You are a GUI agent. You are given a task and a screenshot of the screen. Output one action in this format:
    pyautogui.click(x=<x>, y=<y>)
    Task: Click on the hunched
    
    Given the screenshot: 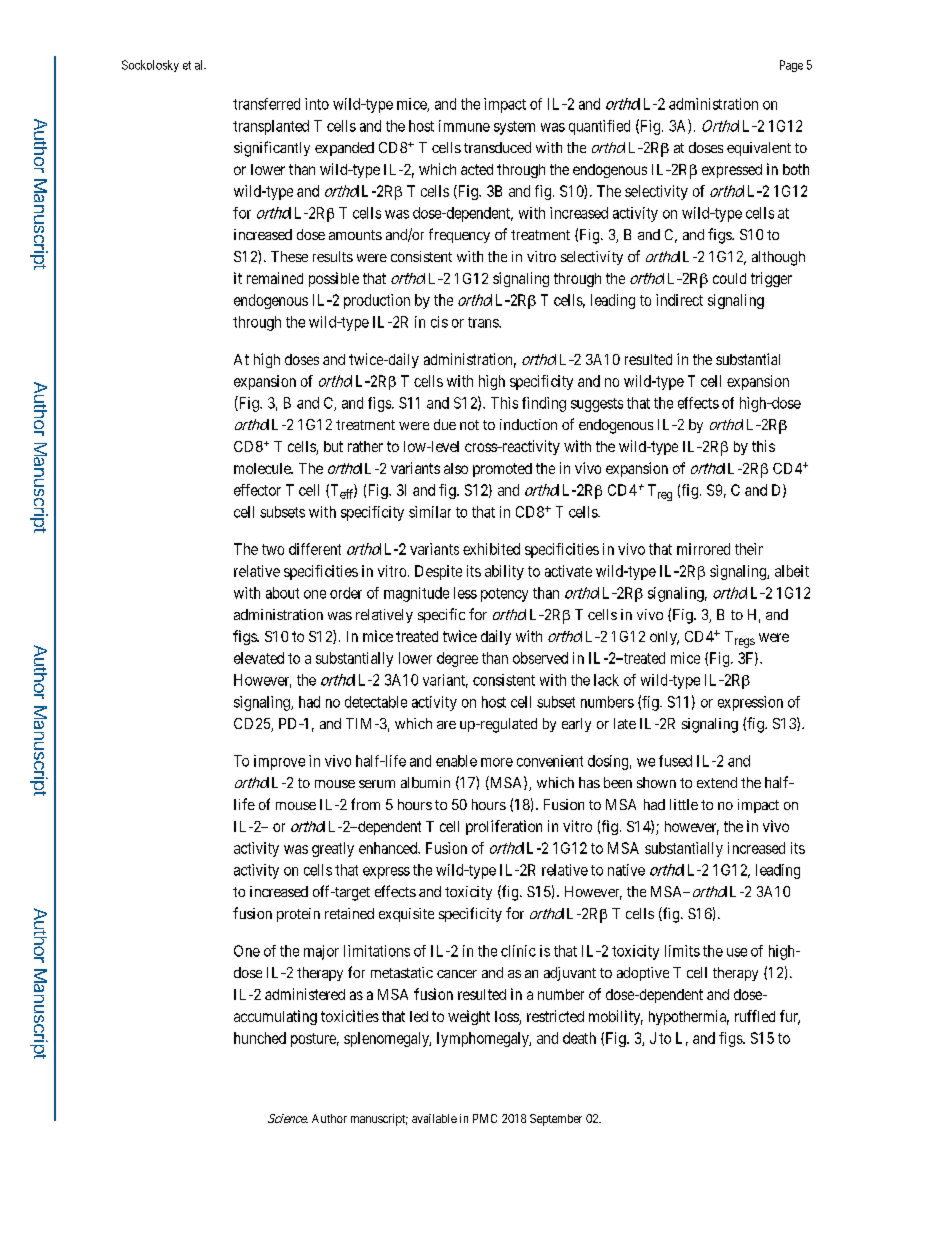 What is the action you would take?
    pyautogui.click(x=260, y=1038)
